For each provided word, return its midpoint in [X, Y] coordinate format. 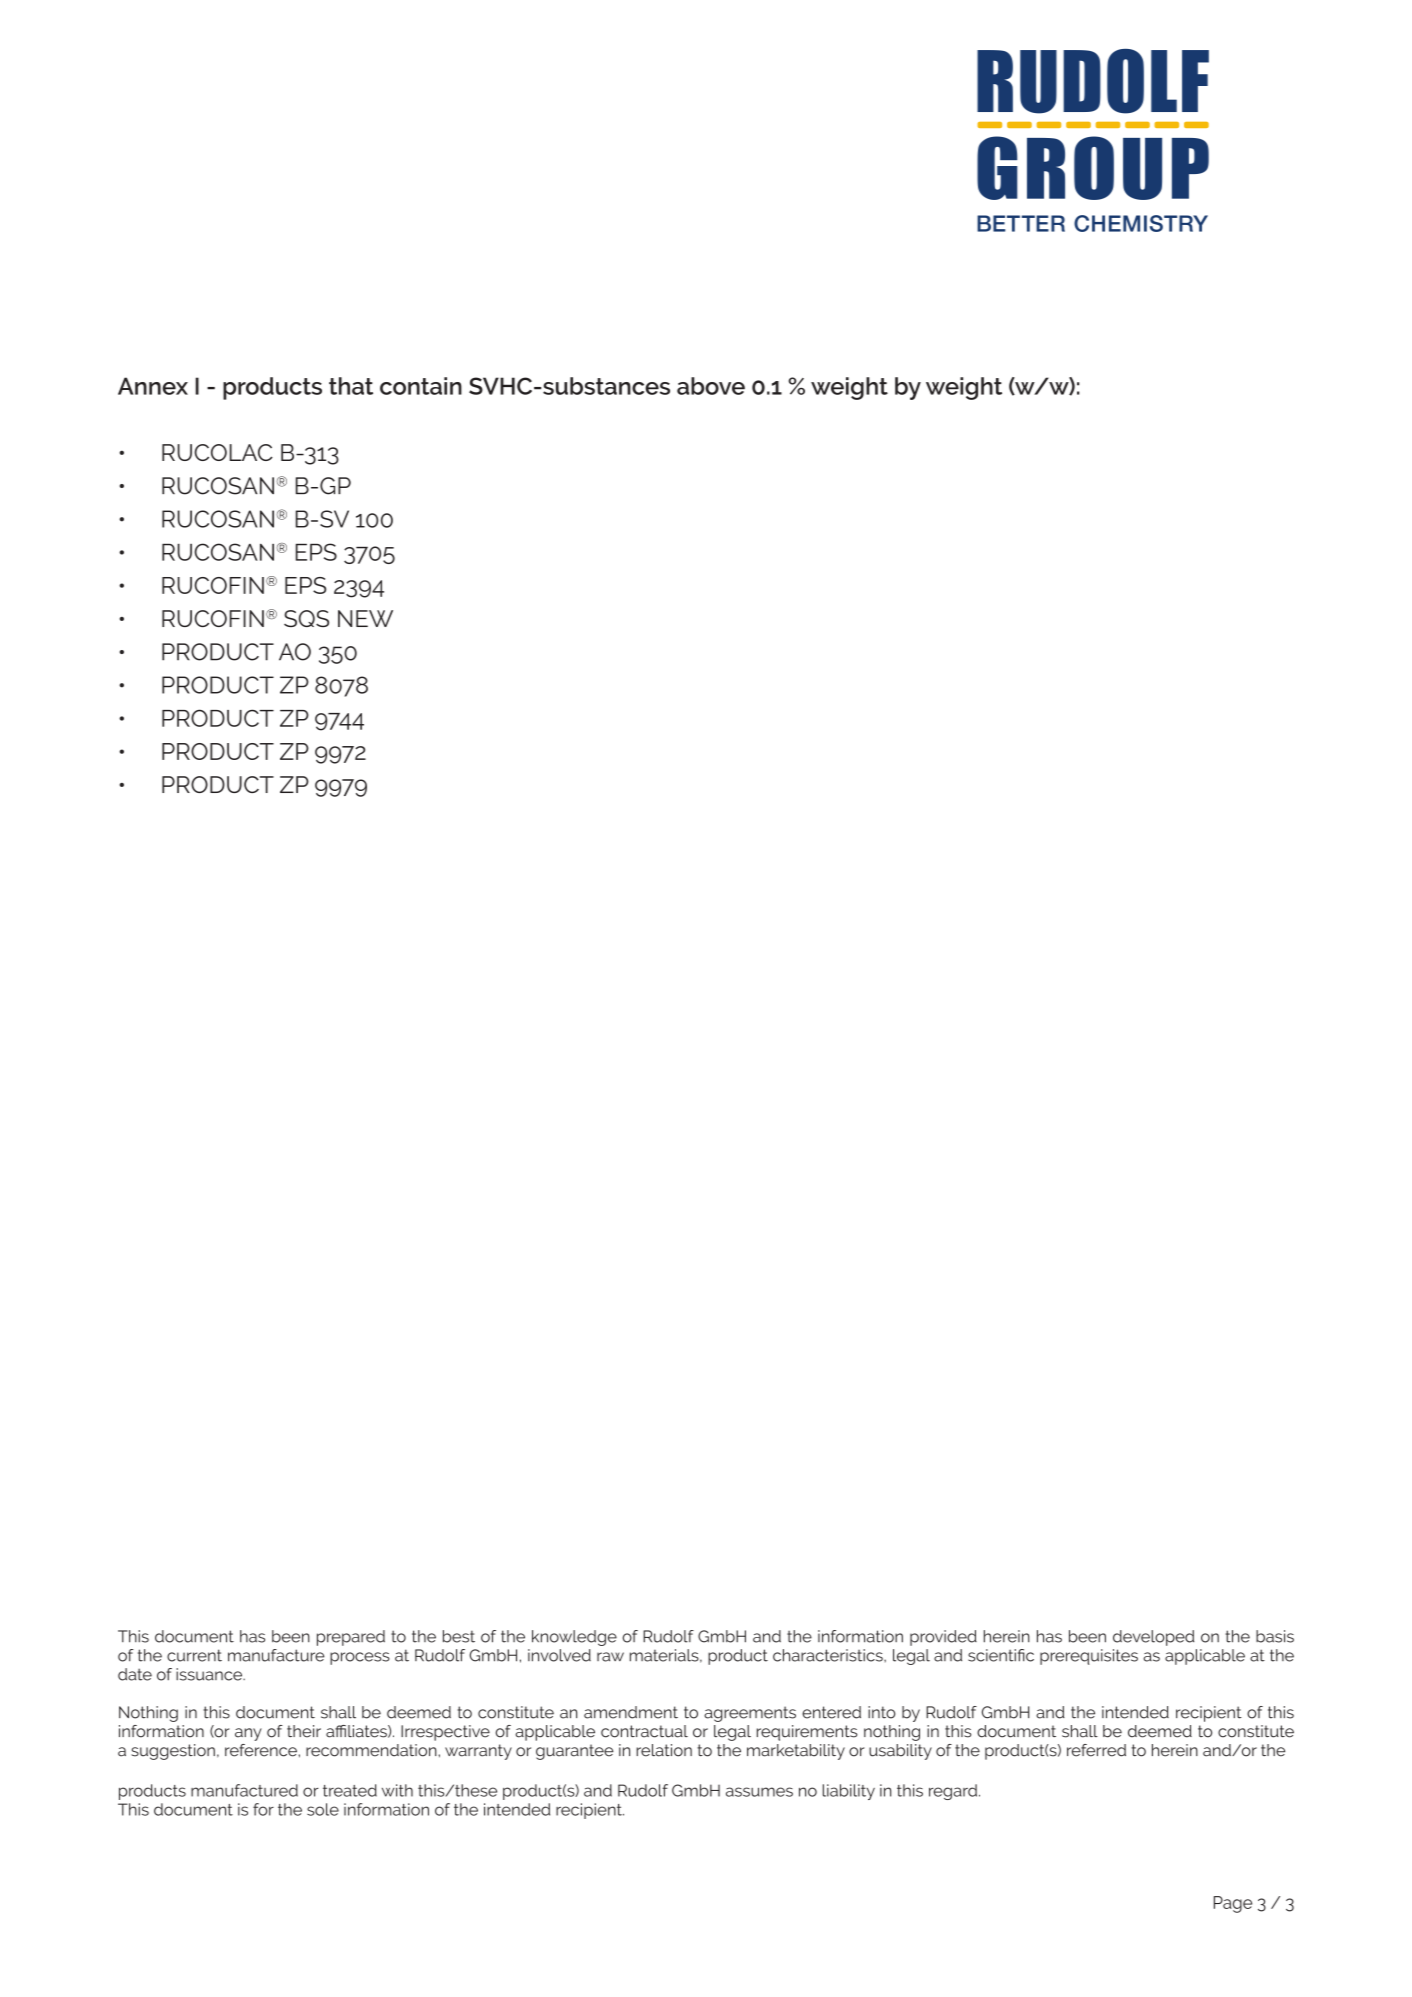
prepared [351, 1638]
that [351, 386]
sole [323, 1809]
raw [610, 1657]
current [194, 1655]
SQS [306, 618]
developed [1153, 1638]
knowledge [574, 1638]
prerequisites [1089, 1657]
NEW [365, 618]
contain [421, 386]
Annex [153, 386]
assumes [759, 1792]
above [711, 386]
